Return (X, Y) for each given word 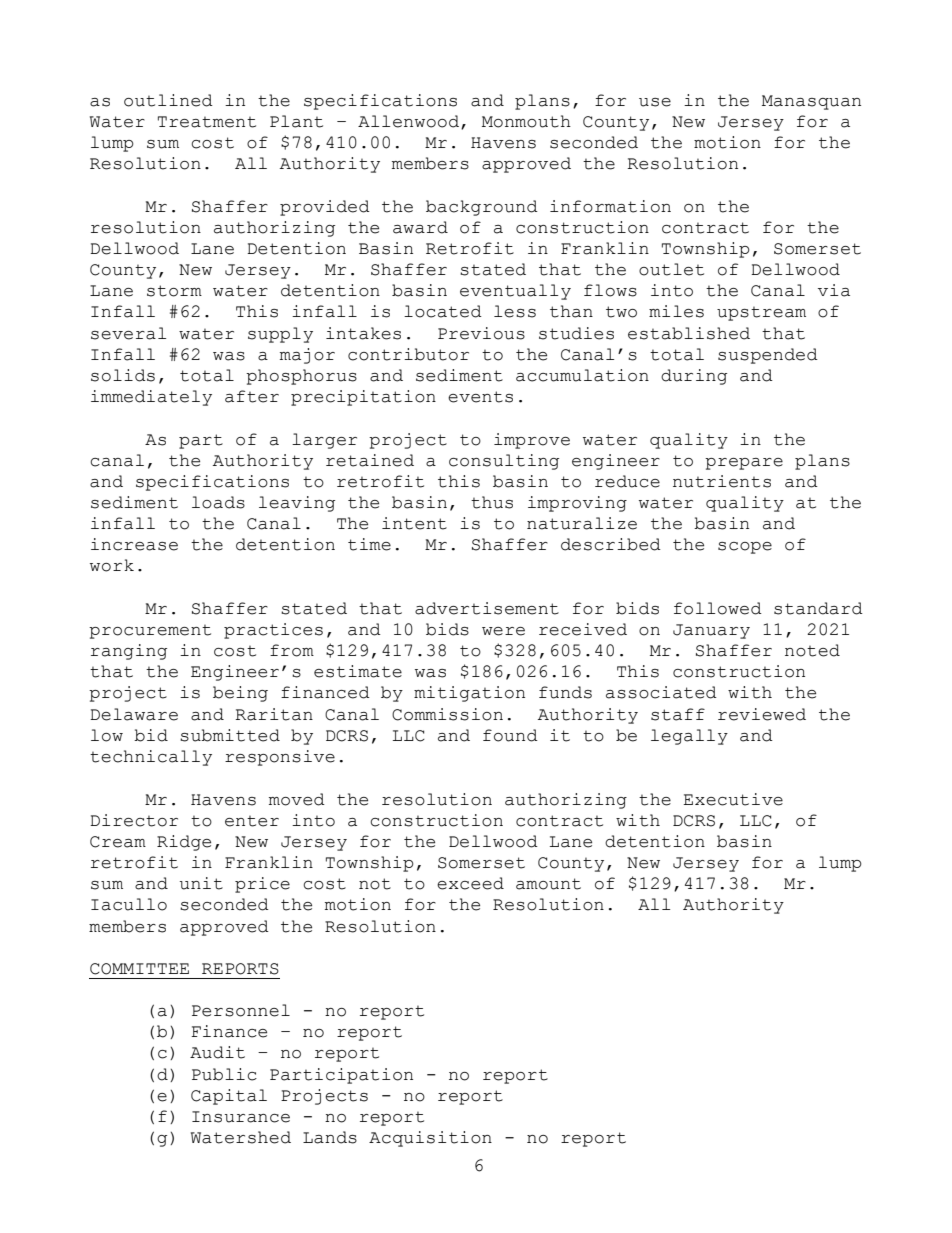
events (480, 397)
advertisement (487, 608)
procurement (150, 632)
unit (201, 883)
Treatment (207, 122)
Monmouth (526, 121)
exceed (470, 883)
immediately (151, 398)
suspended (768, 356)
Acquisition (430, 1139)
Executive (733, 799)
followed (718, 608)
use (655, 102)
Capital (229, 1097)
